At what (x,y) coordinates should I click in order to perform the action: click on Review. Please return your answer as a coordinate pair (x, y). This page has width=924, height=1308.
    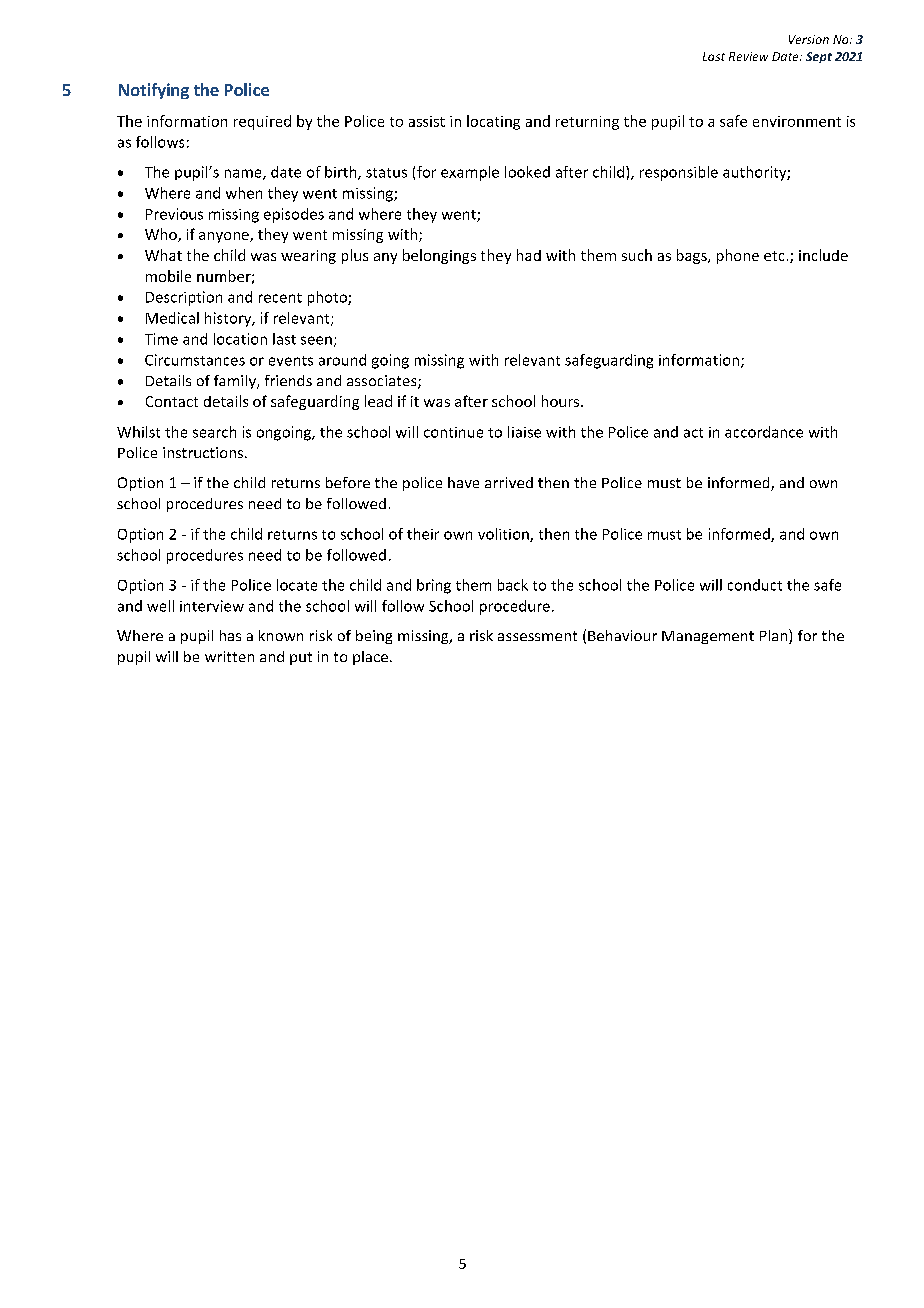
    Looking at the image, I should click on (748, 56).
